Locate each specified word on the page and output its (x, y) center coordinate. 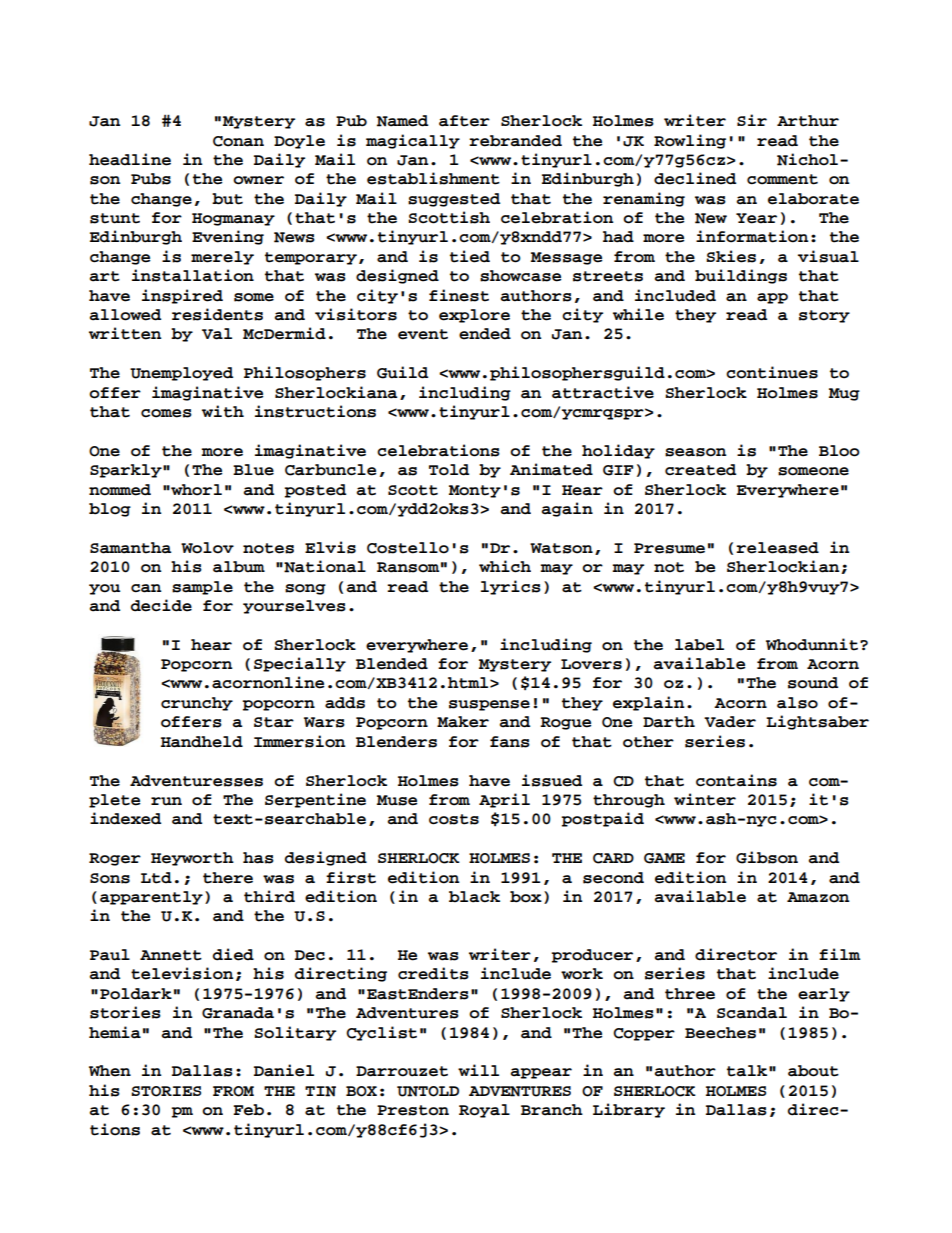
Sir (752, 120)
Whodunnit (813, 644)
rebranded (515, 141)
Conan (238, 141)
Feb (248, 1110)
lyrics (511, 587)
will (478, 1070)
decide (161, 605)
